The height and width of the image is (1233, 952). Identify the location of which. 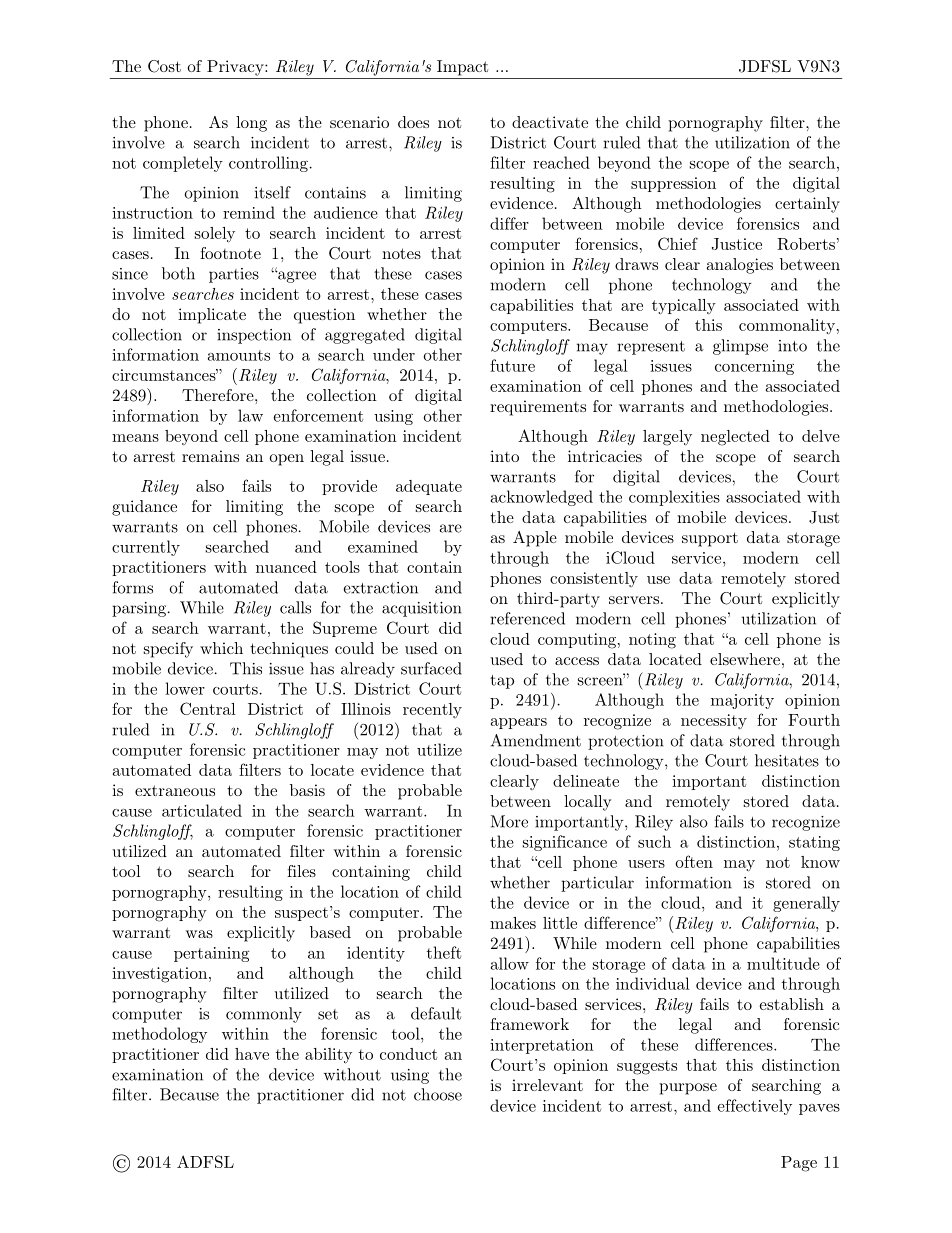
(221, 648).
